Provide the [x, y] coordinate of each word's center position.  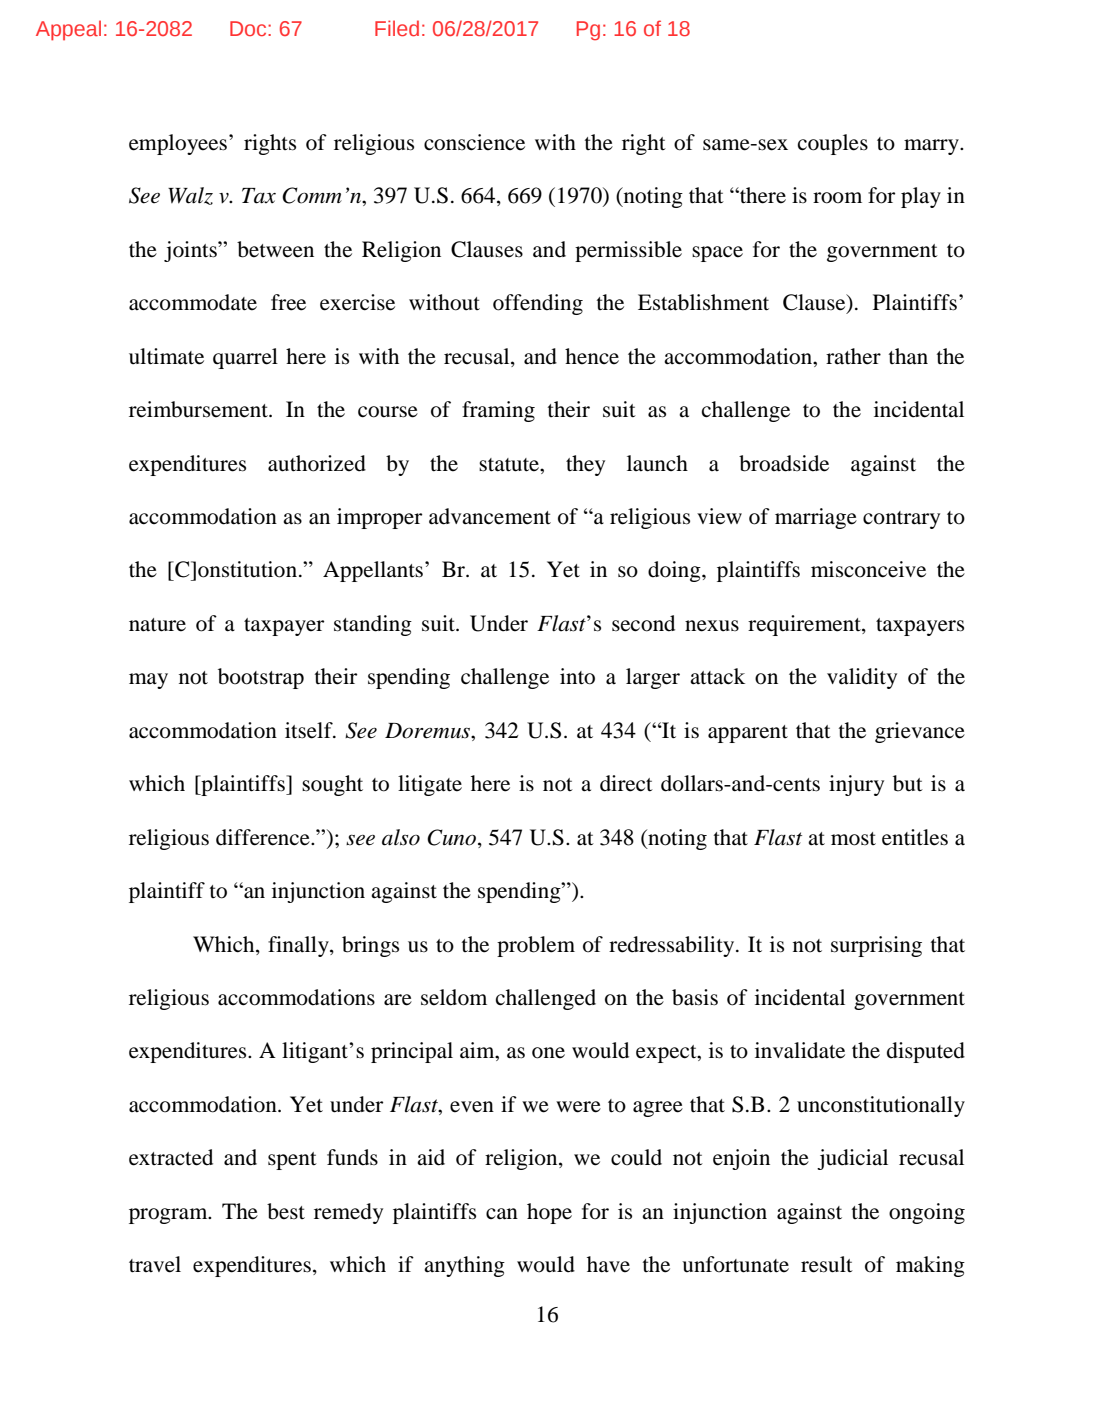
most [853, 839]
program [169, 1216]
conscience [474, 142]
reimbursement [199, 409]
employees [178, 144]
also [401, 837]
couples [833, 144]
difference [264, 837]
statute [510, 465]
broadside [784, 463]
